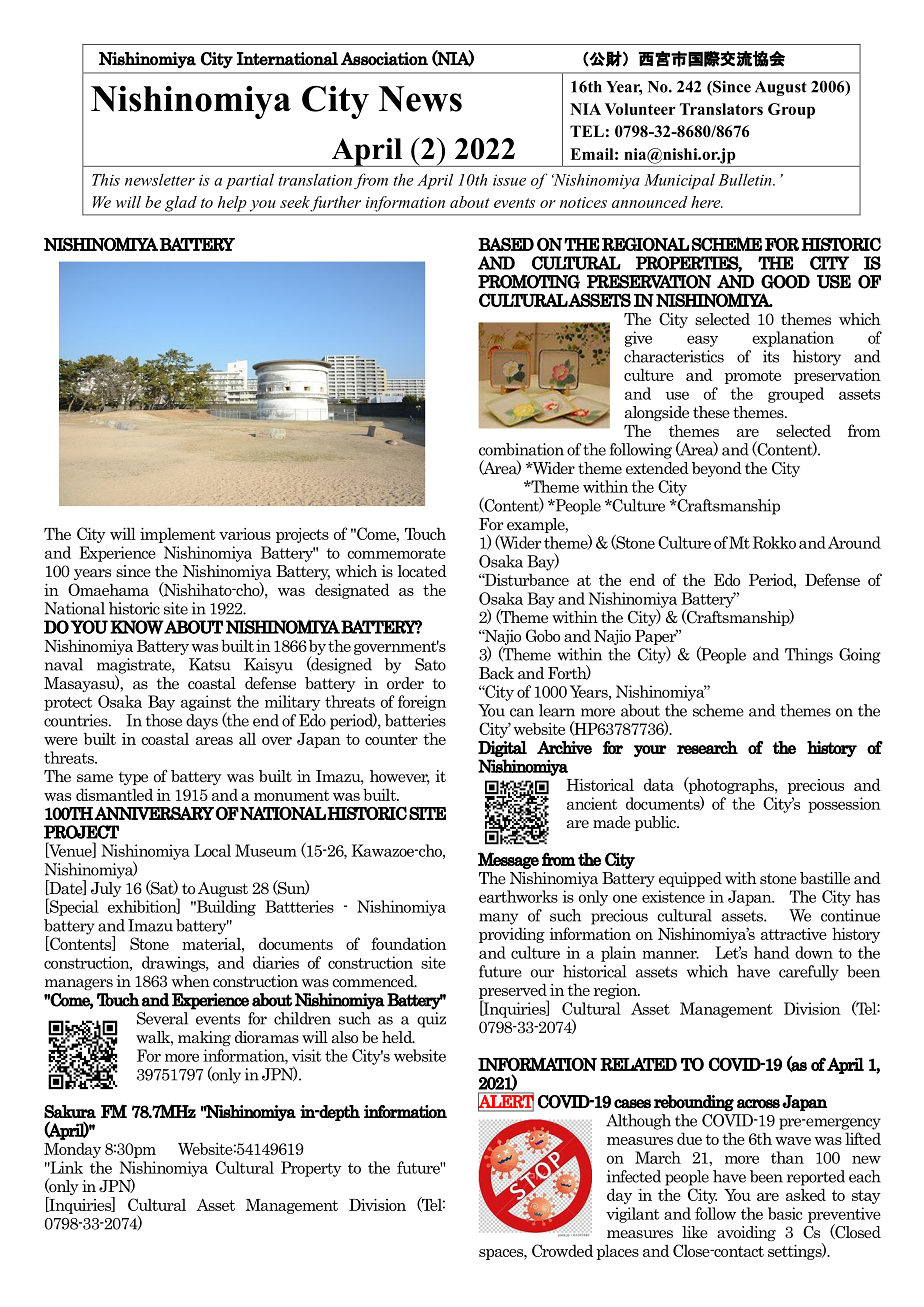 This screenshot has width=924, height=1307. Describe the element at coordinates (721, 109) in the screenshot. I see `Translators` at that location.
